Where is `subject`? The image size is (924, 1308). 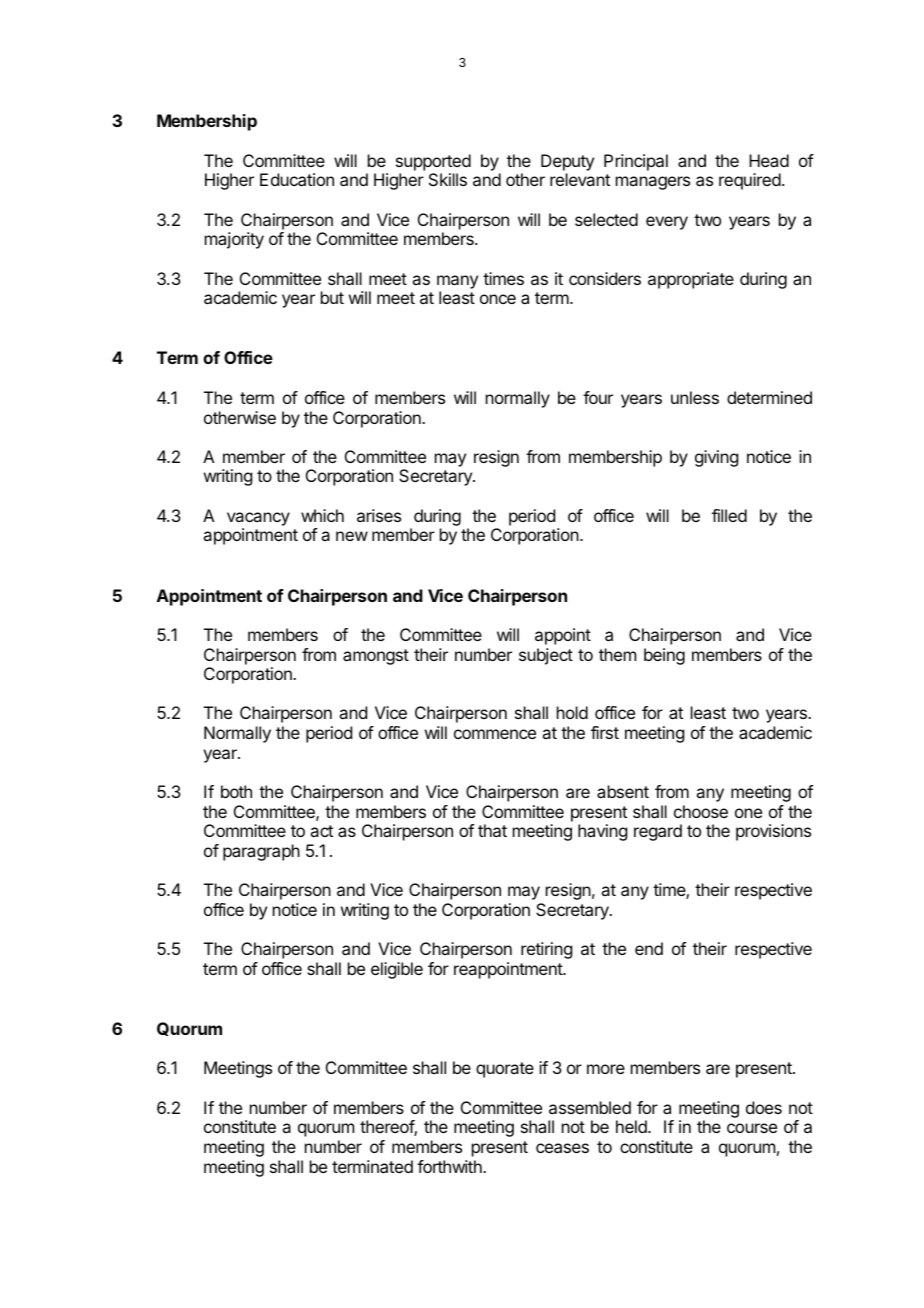
subject is located at coordinates (546, 656).
